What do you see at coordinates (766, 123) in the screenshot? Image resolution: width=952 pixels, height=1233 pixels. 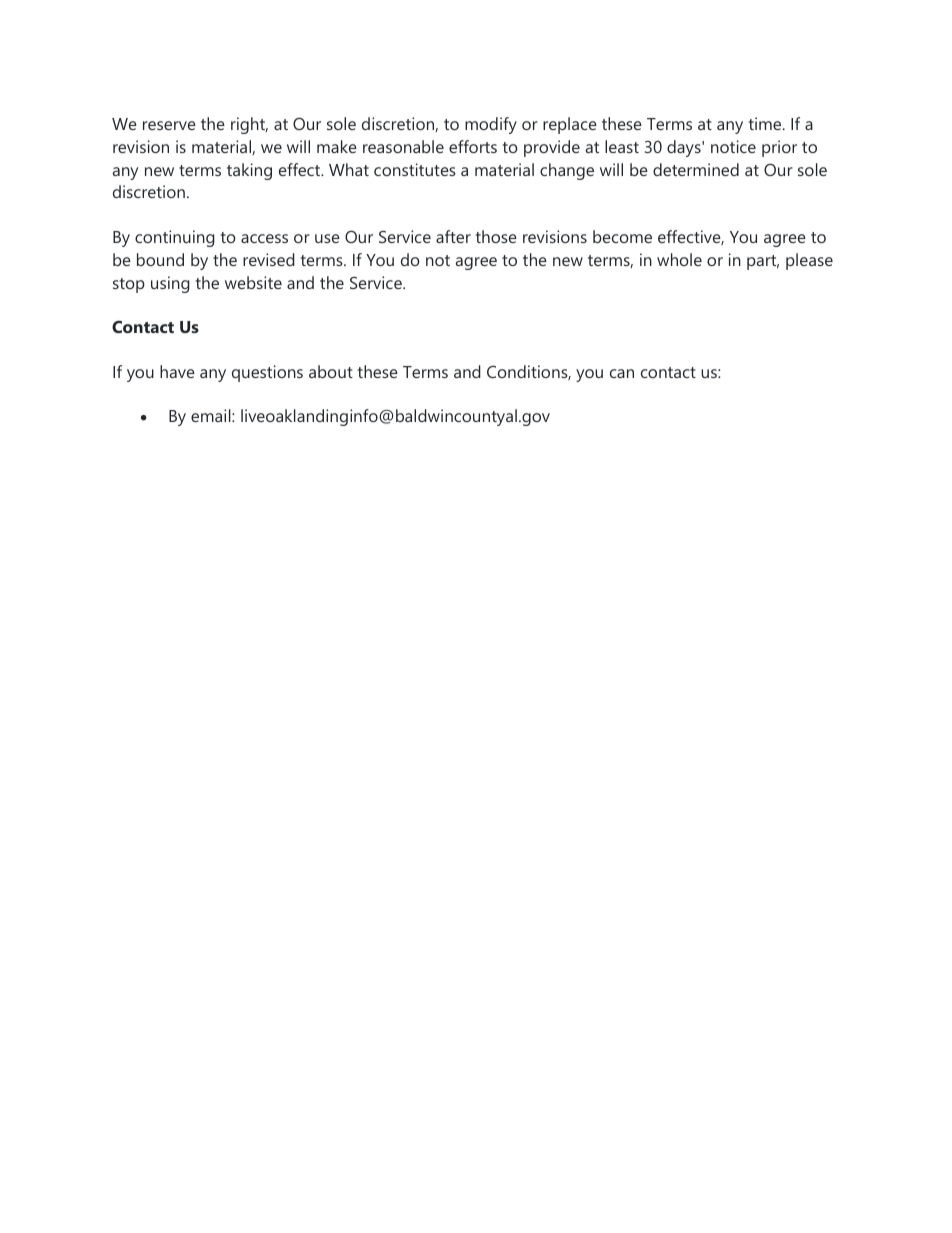 I see `time` at bounding box center [766, 123].
